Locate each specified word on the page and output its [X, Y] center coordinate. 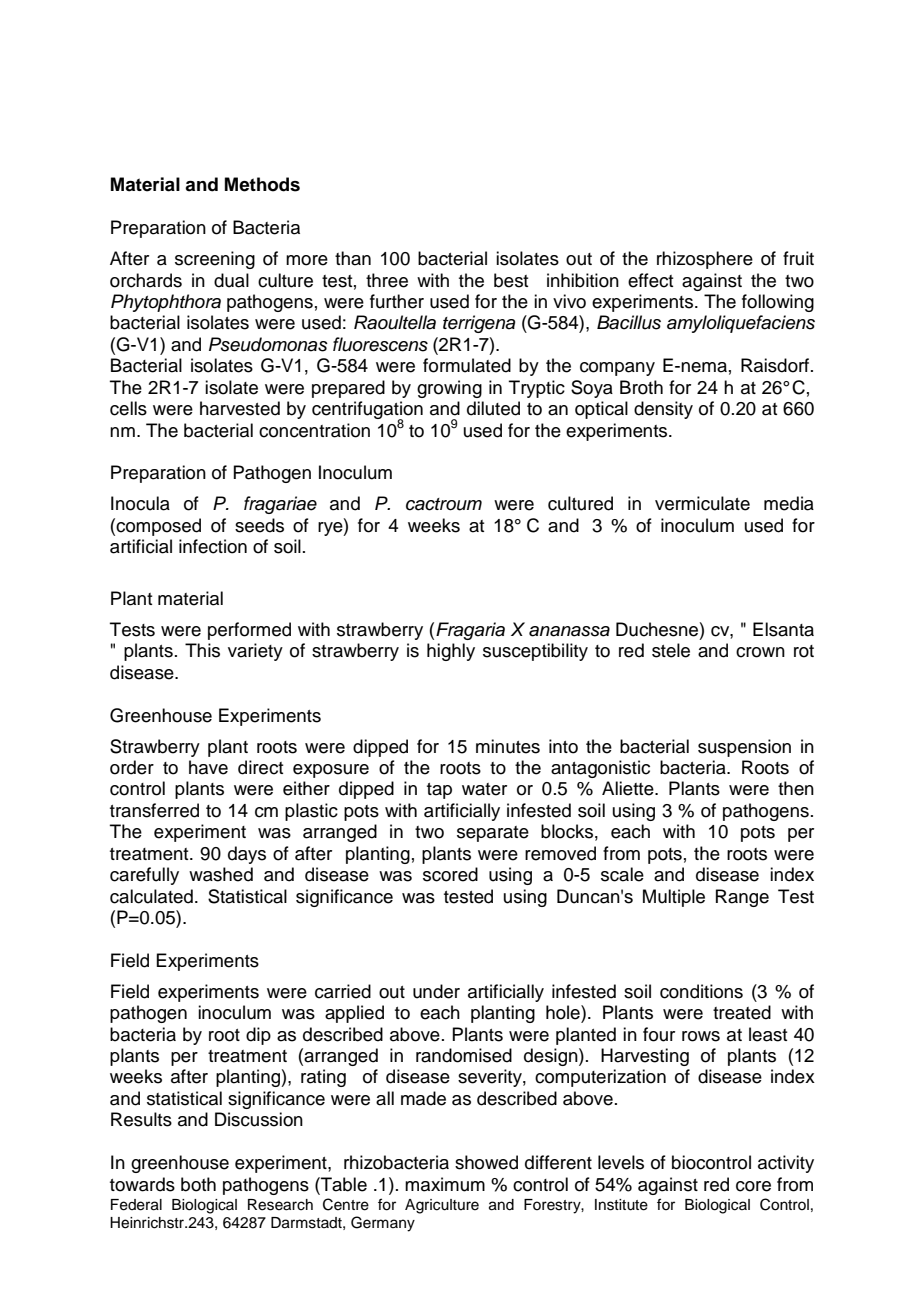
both [198, 1184]
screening [215, 260]
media [789, 503]
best [511, 280]
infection [213, 546]
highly [451, 652]
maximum [445, 1184]
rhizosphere [705, 260]
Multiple [674, 898]
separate [493, 834]
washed [221, 874]
